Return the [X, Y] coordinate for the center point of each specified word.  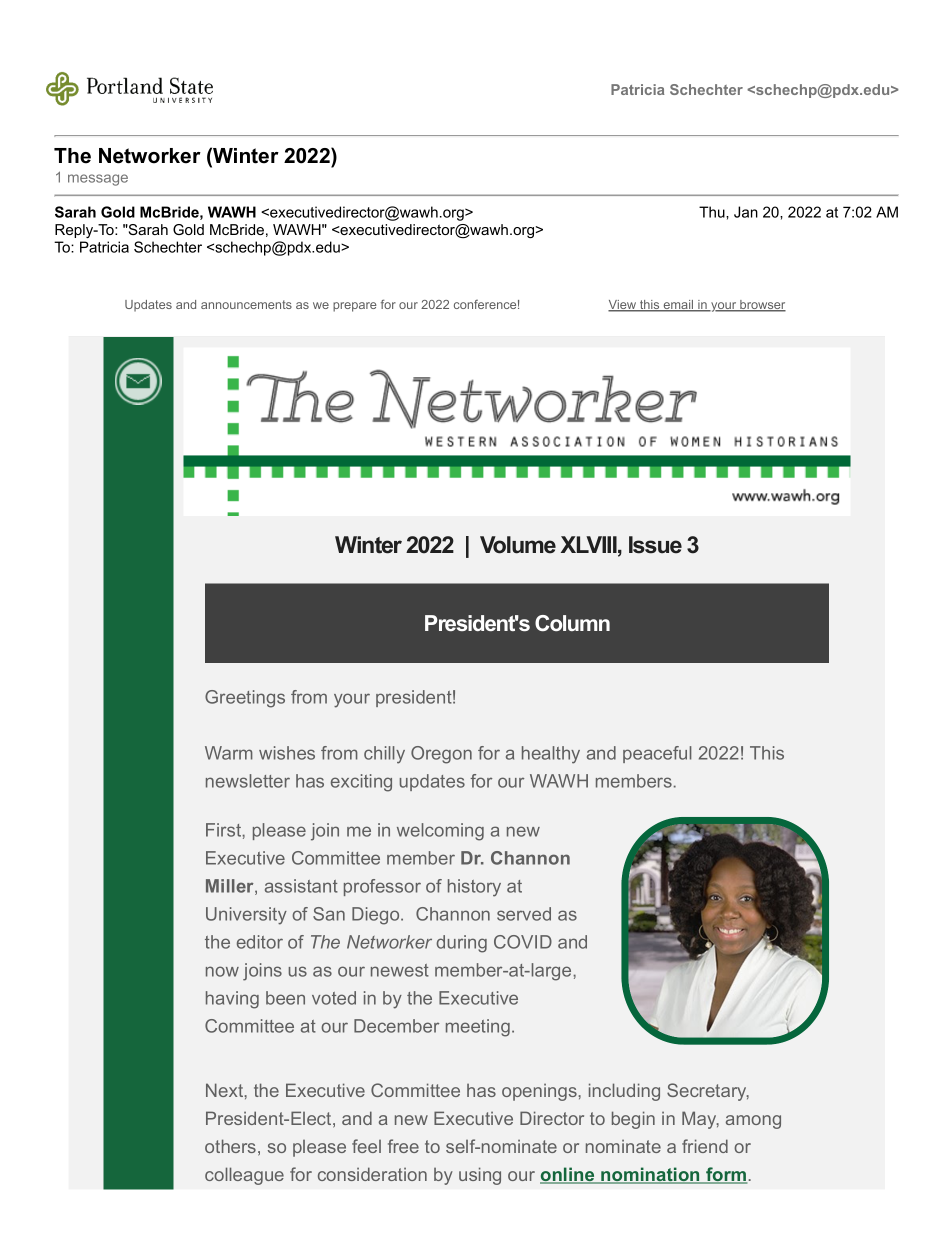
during [461, 944]
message [98, 180]
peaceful [657, 754]
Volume [518, 545]
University [246, 916]
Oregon [441, 755]
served [524, 914]
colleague [244, 1176]
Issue [655, 545]
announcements [246, 304]
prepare [355, 307]
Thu [713, 212]
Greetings [245, 699]
